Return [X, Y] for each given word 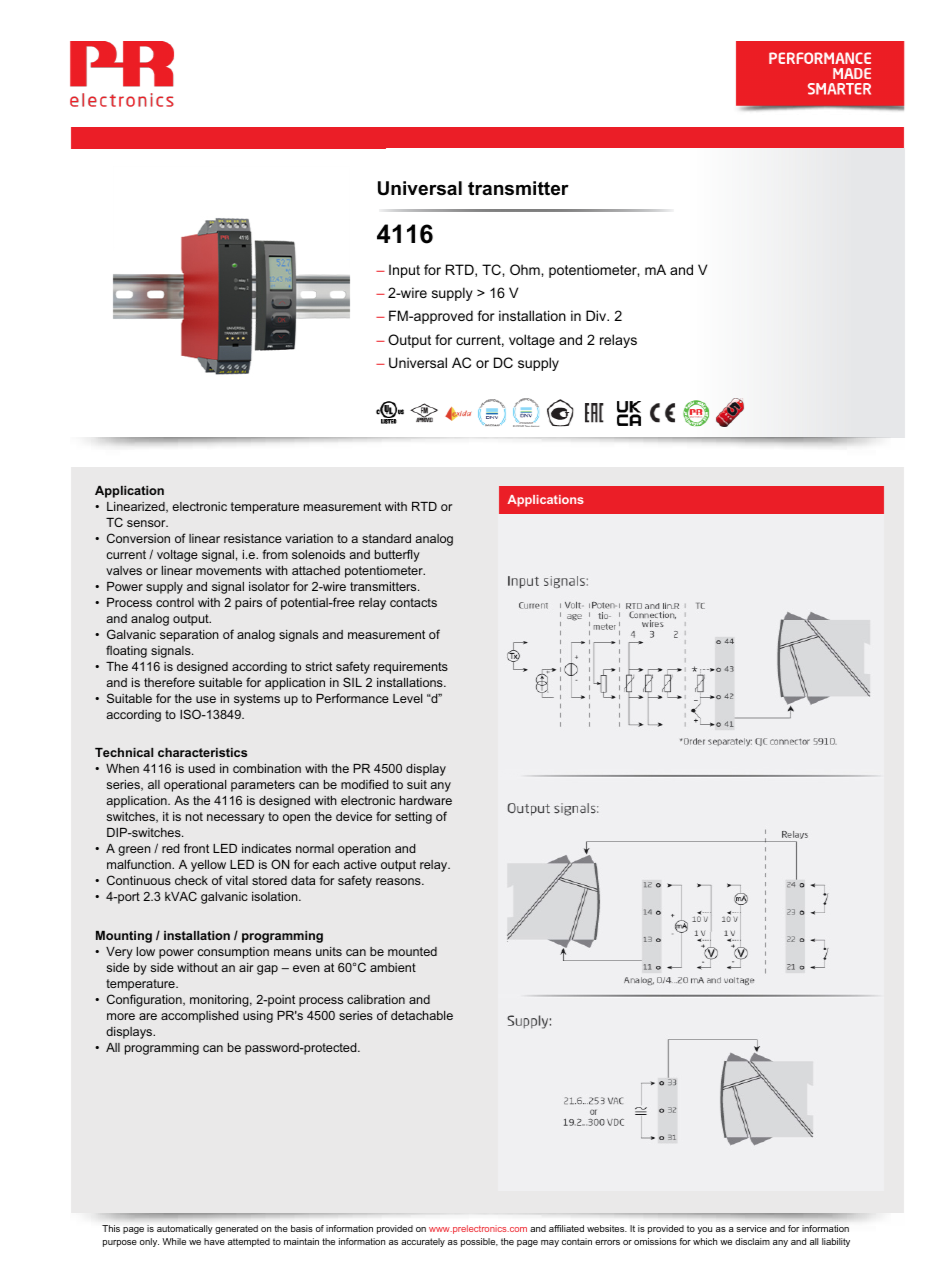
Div [597, 315]
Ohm [526, 269]
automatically [185, 1229]
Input [404, 271]
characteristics [202, 752]
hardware [426, 800]
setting [413, 818]
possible [479, 1242]
